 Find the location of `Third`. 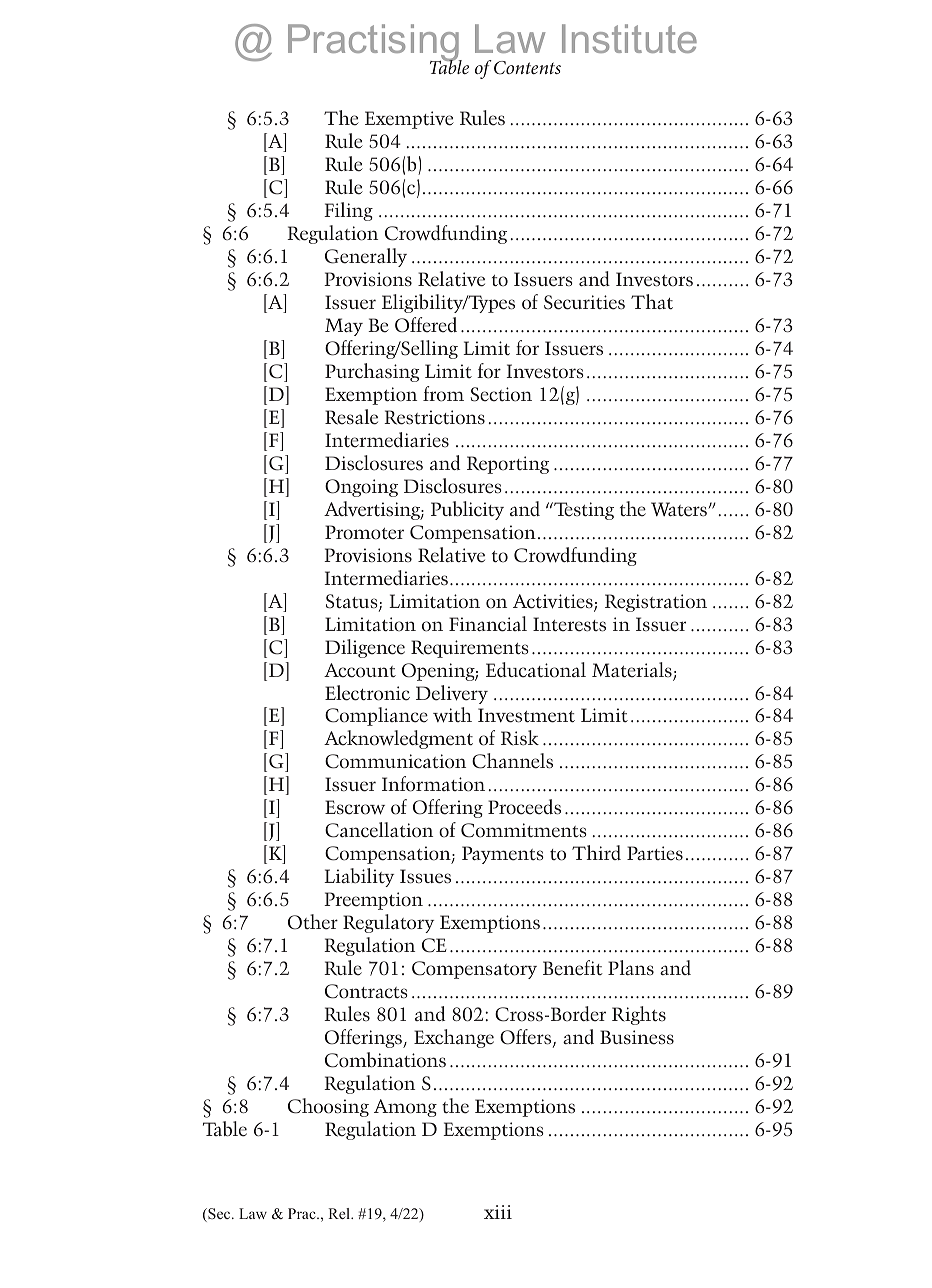

Third is located at coordinates (596, 852).
